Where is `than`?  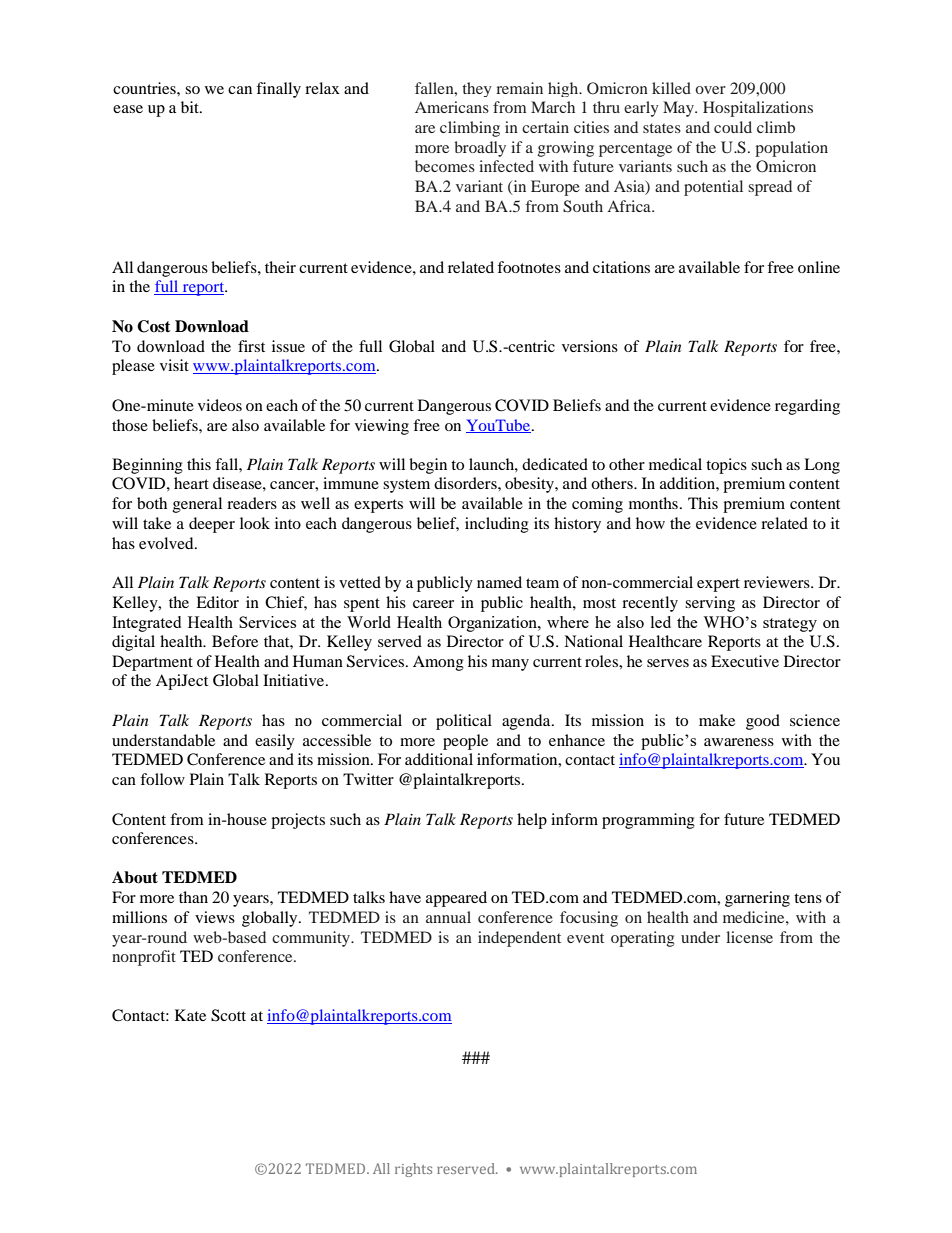
than is located at coordinates (193, 897).
